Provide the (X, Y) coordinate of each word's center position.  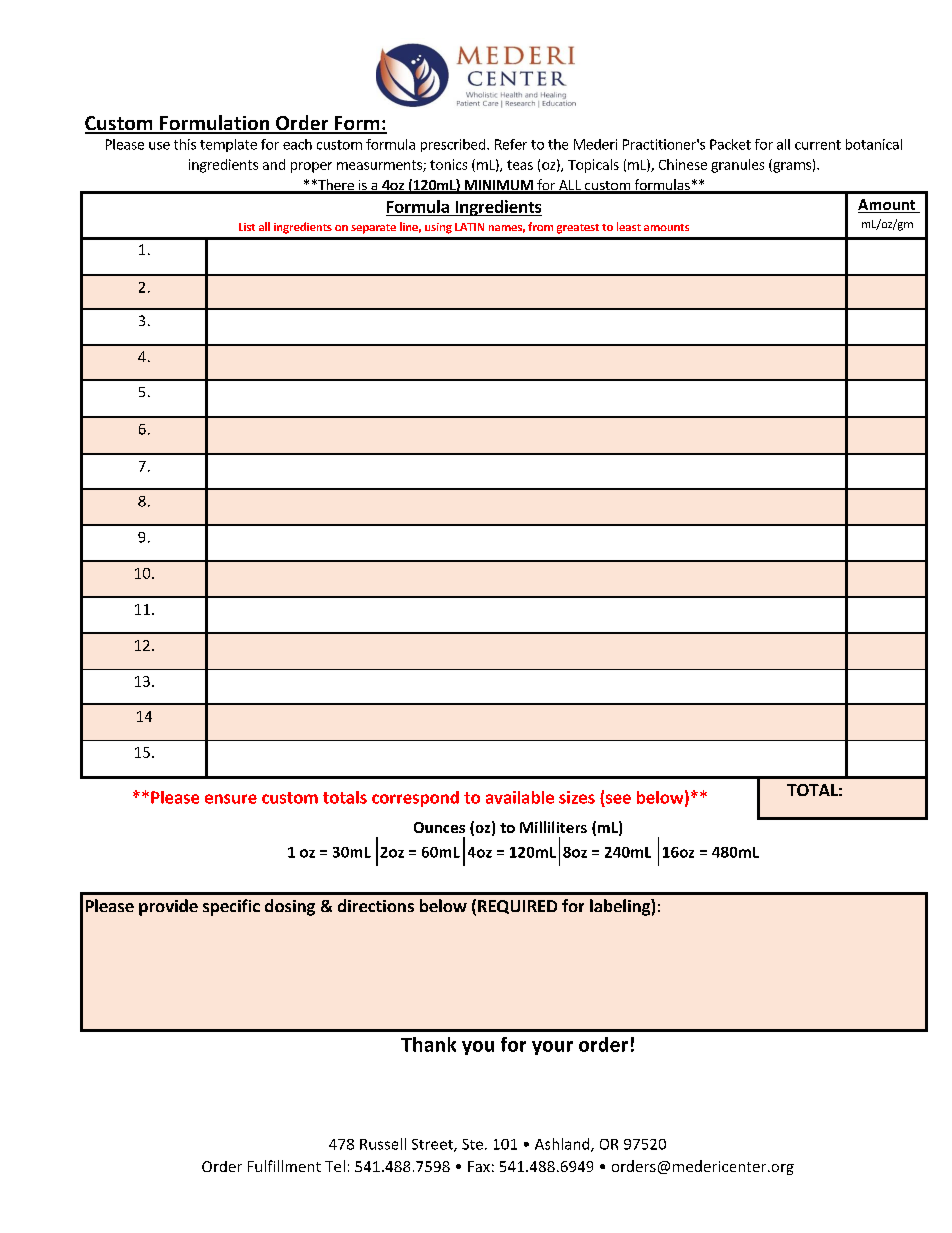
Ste (472, 1144)
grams (791, 167)
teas (520, 165)
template (228, 145)
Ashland (563, 1145)
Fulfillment (284, 1166)
